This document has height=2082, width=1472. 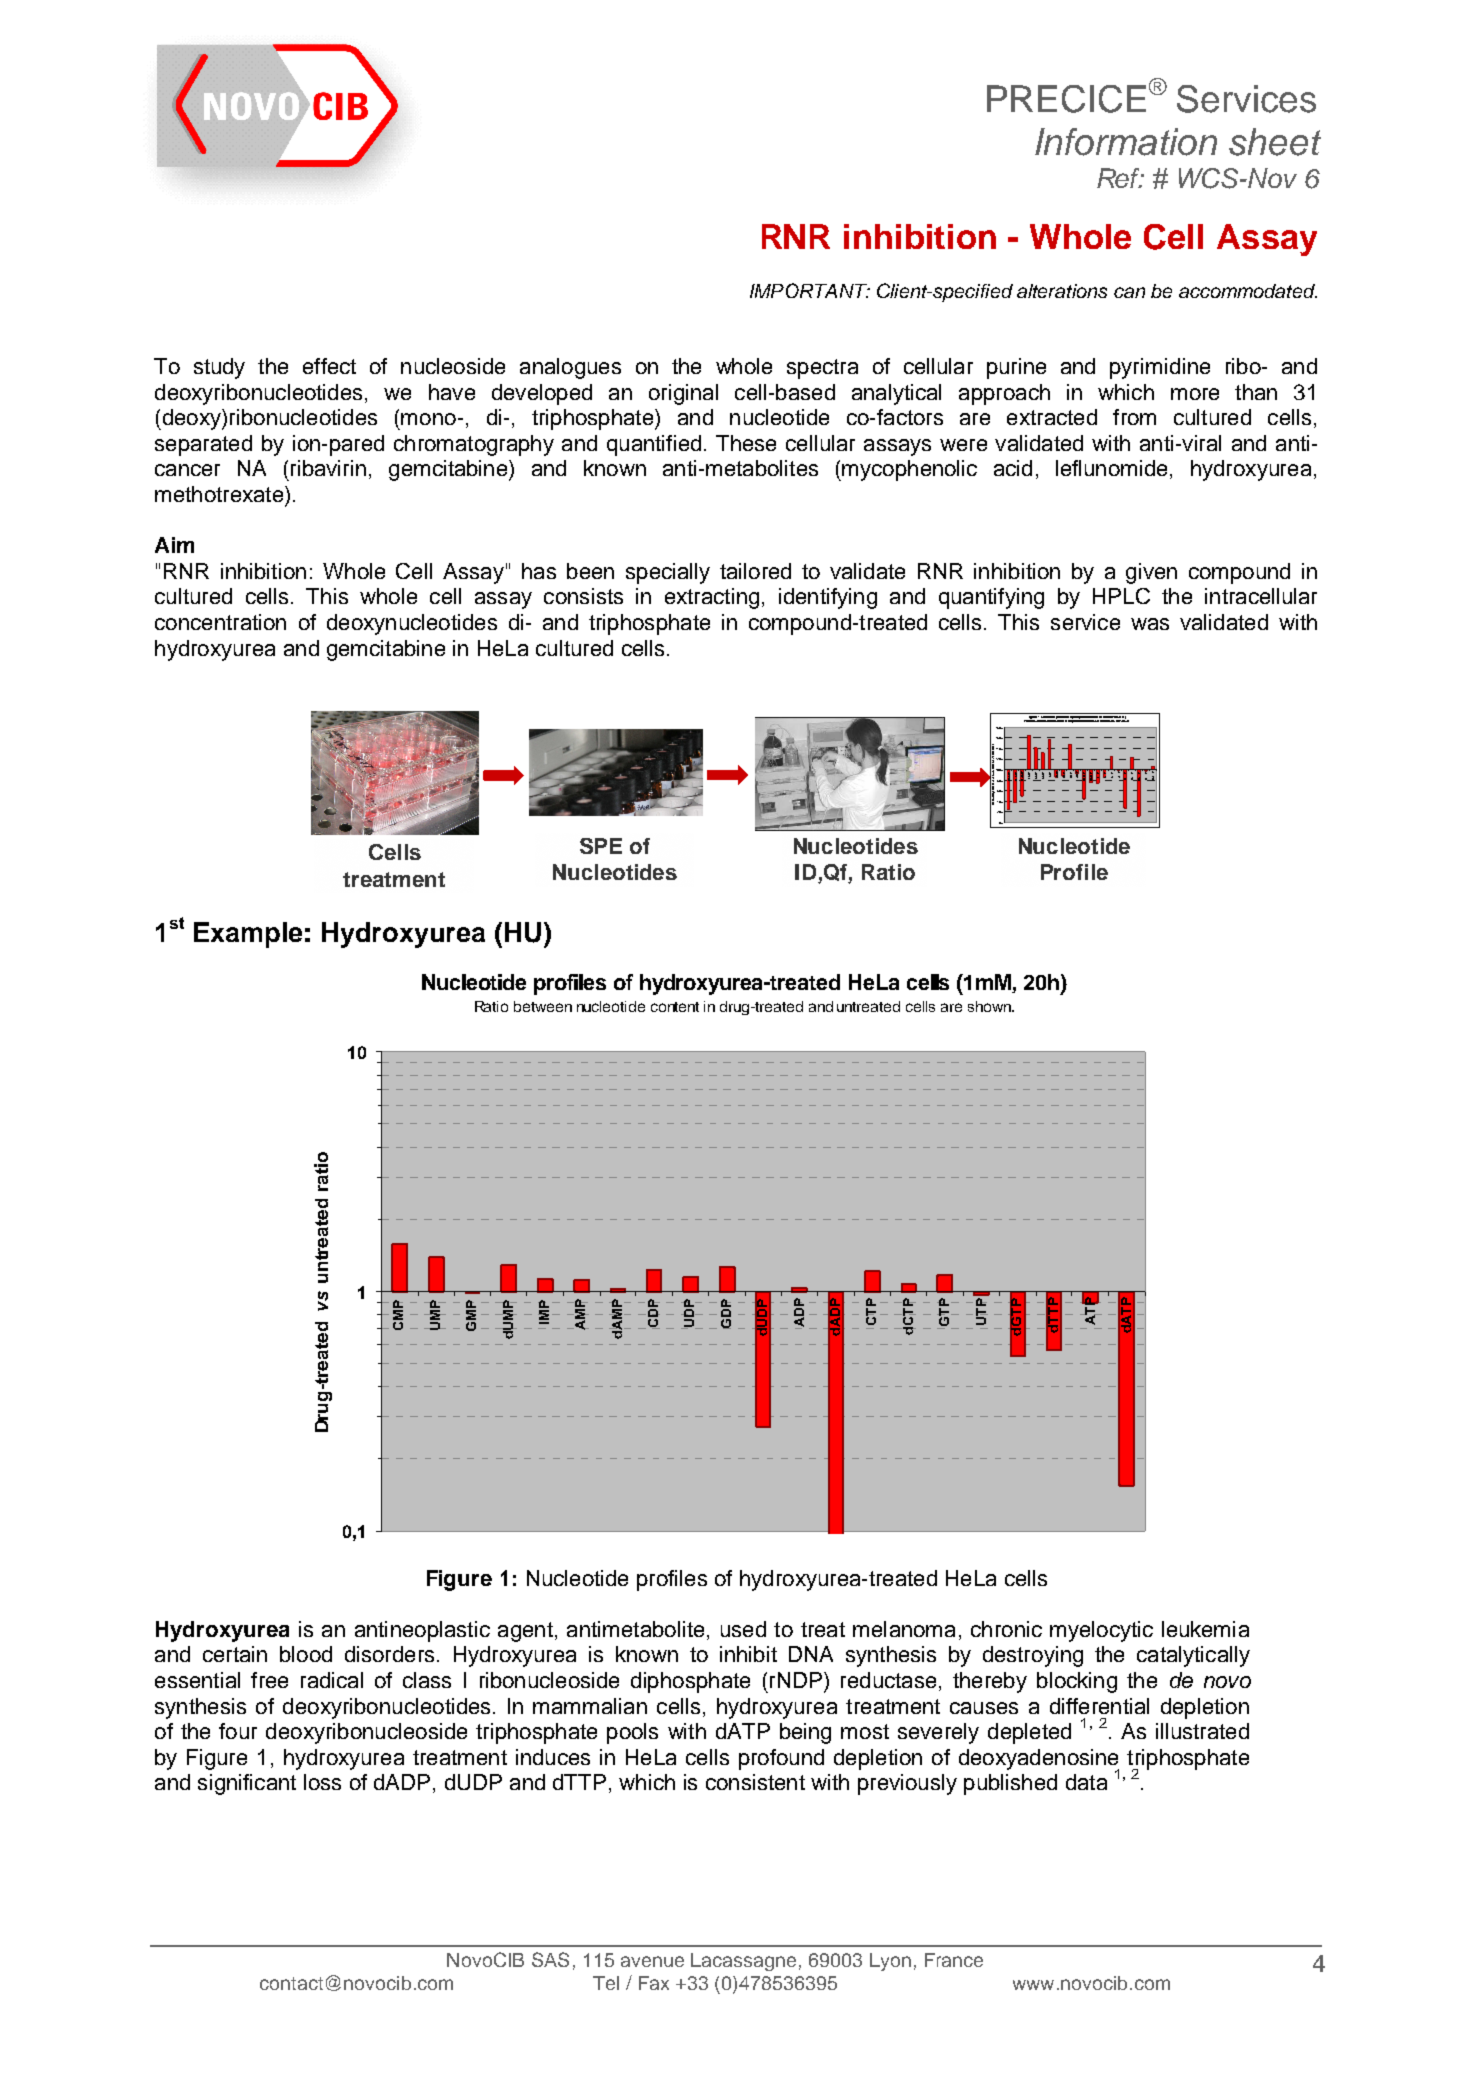 What do you see at coordinates (652, 1961) in the document?
I see `avenue` at bounding box center [652, 1961].
